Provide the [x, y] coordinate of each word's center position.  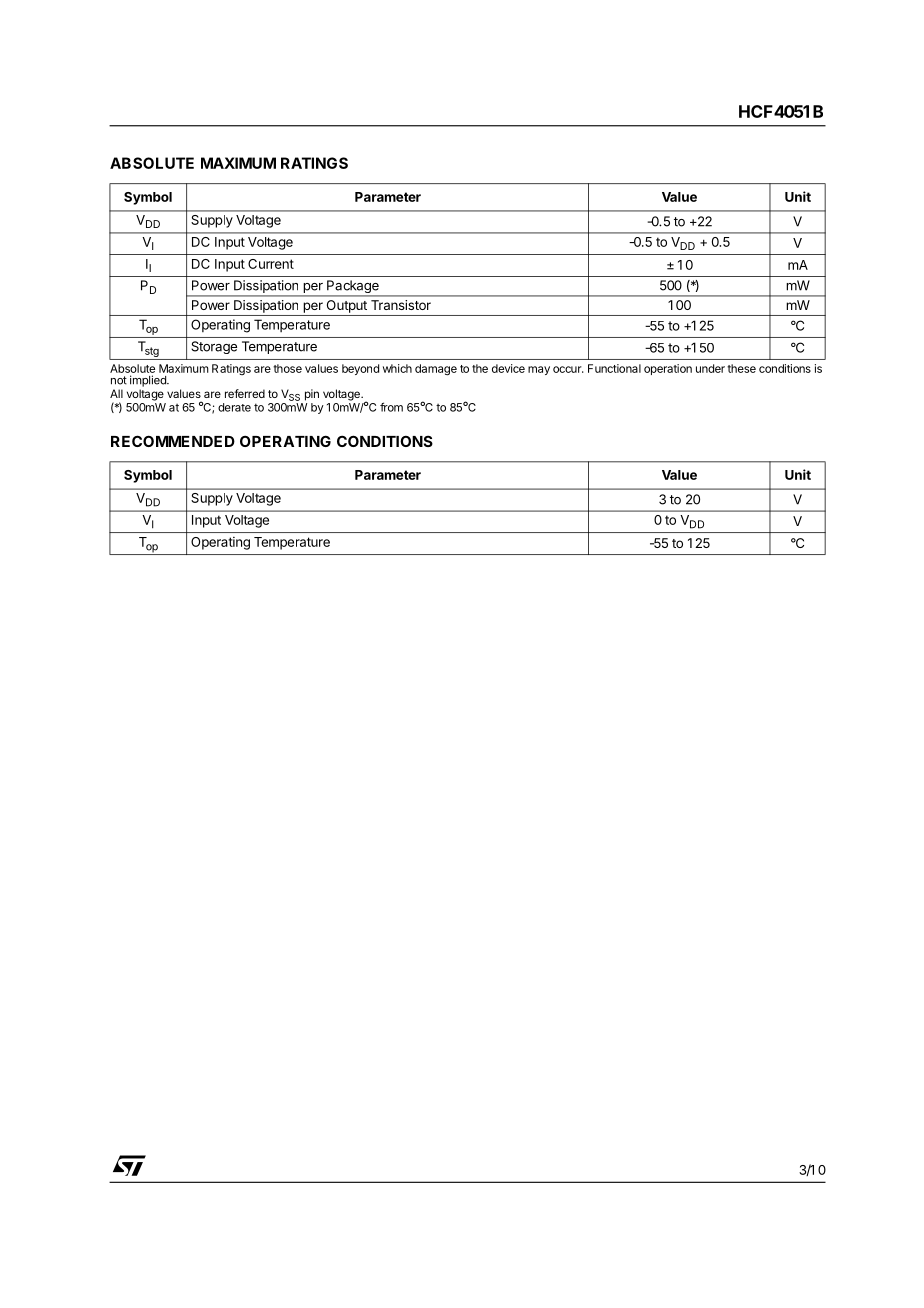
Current [271, 264]
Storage [214, 347]
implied [149, 381]
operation [668, 369]
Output [347, 306]
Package [353, 288]
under [710, 368]
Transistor [401, 305]
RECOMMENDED [173, 441]
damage [436, 370]
